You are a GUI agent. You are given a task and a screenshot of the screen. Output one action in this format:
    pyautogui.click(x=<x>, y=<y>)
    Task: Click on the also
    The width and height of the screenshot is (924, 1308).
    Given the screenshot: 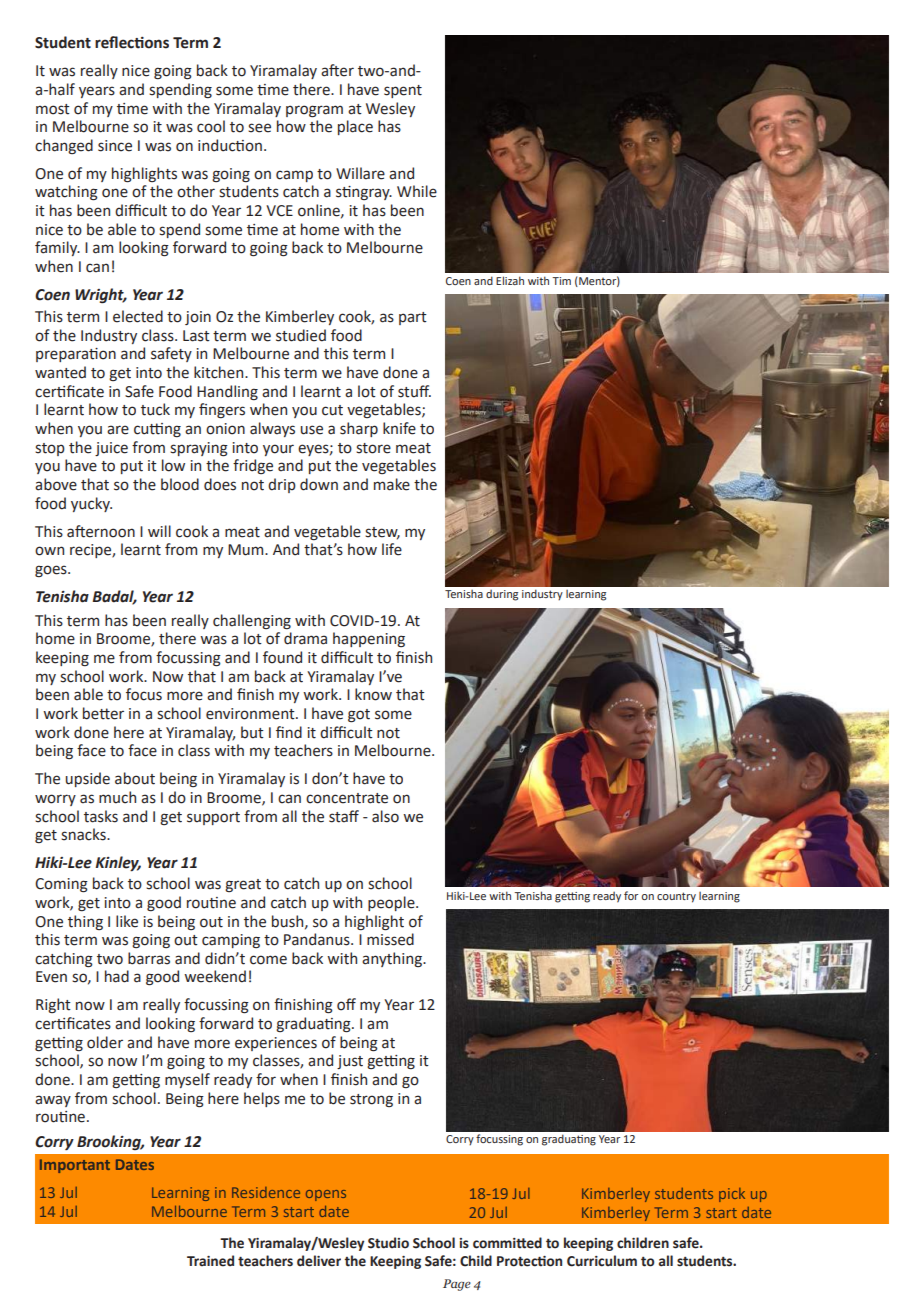 What is the action you would take?
    pyautogui.click(x=385, y=816)
